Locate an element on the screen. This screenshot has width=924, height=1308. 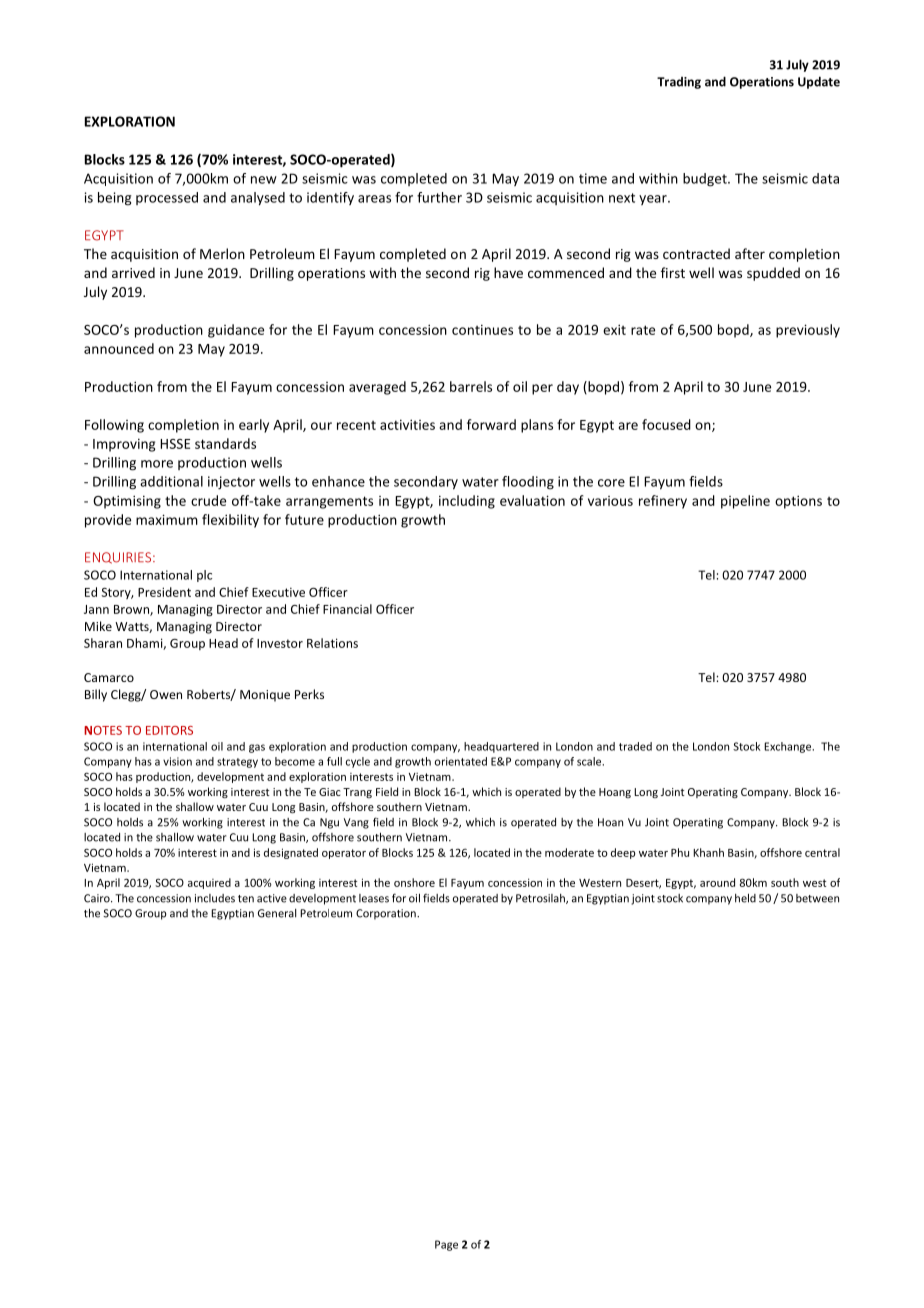
Exchange is located at coordinates (789, 747).
